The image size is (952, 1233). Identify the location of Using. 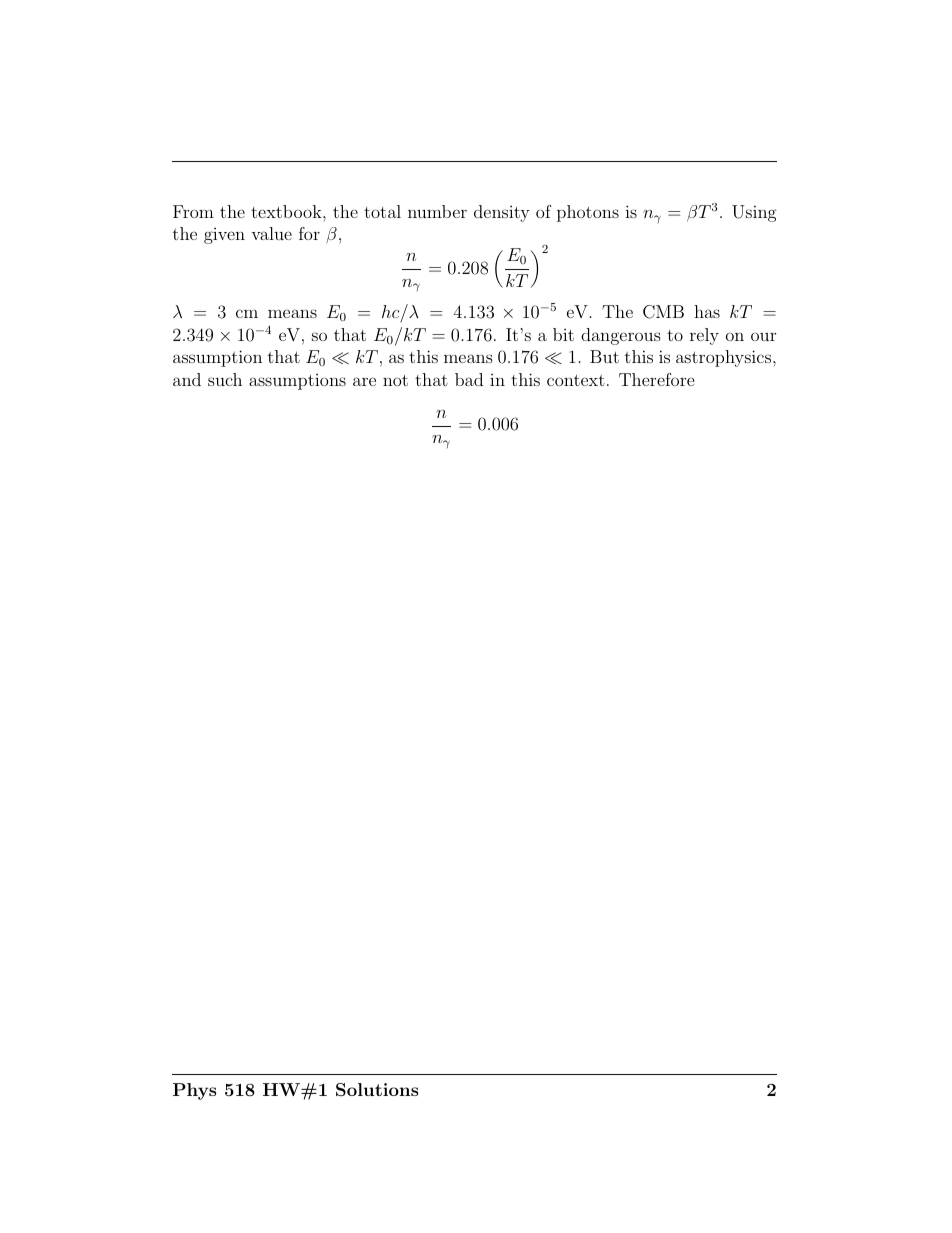
(754, 213).
